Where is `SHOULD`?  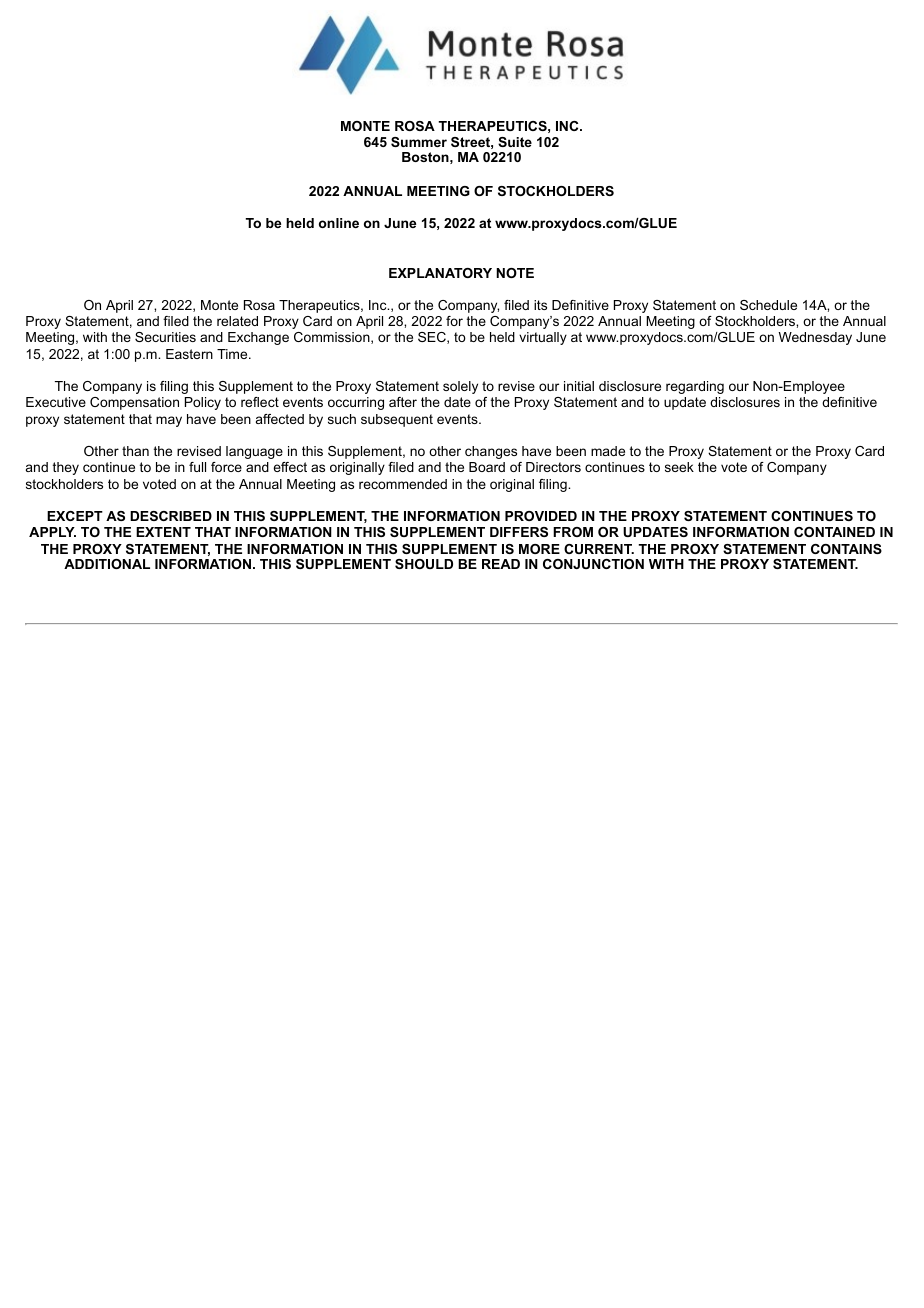
SHOULD is located at coordinates (424, 564).
